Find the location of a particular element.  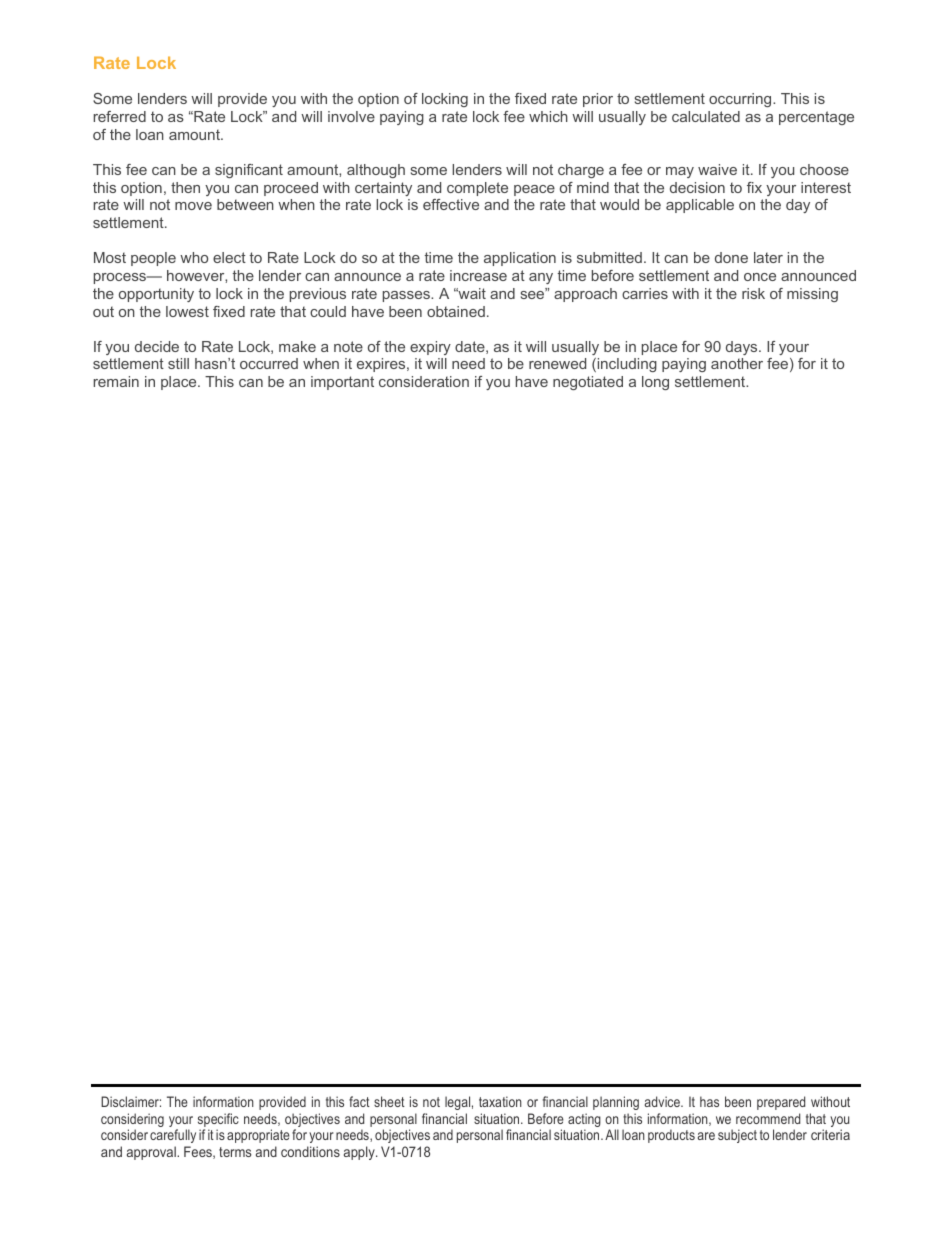

complete is located at coordinates (477, 189).
